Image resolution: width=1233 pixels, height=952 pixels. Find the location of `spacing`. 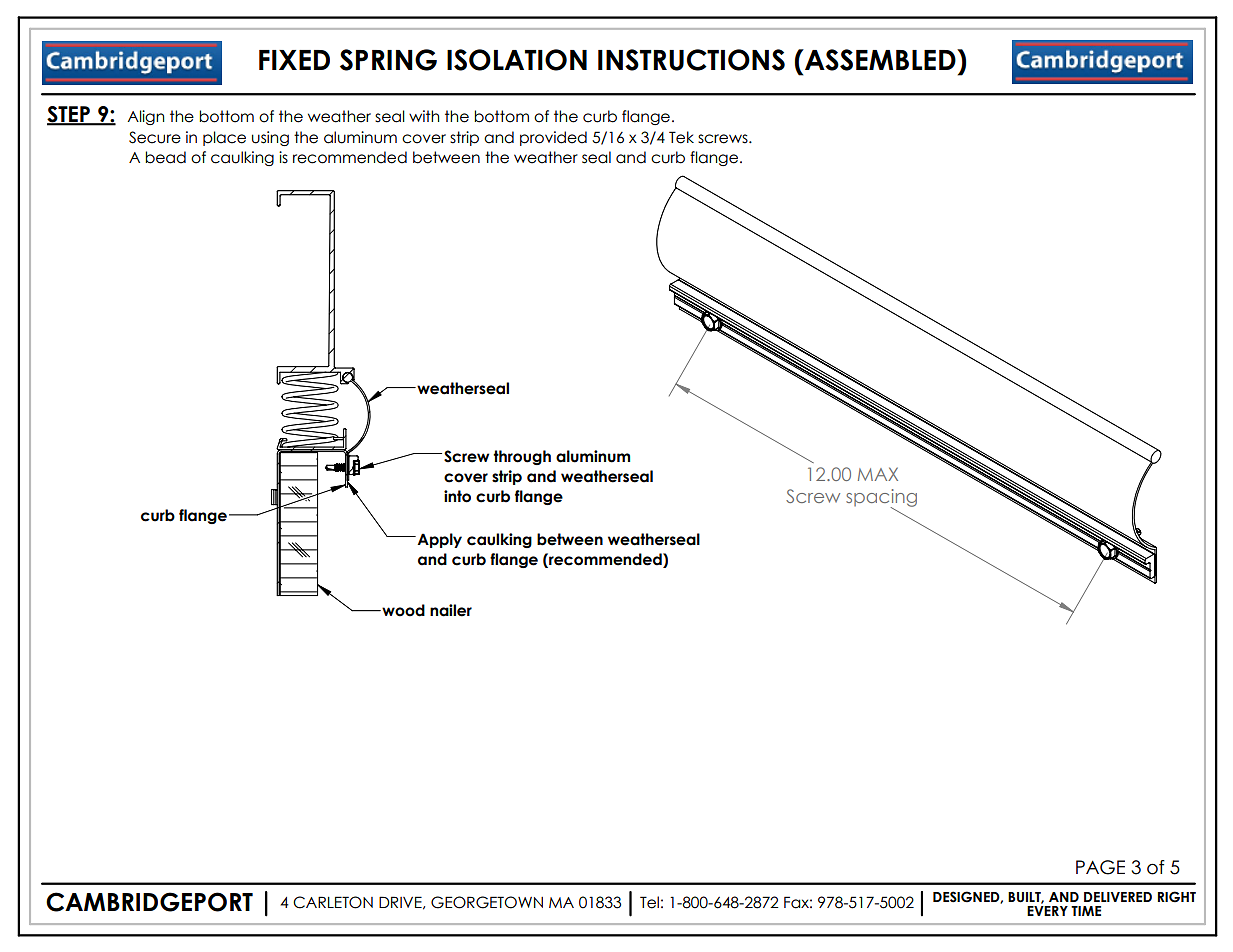

spacing is located at coordinates (881, 499).
